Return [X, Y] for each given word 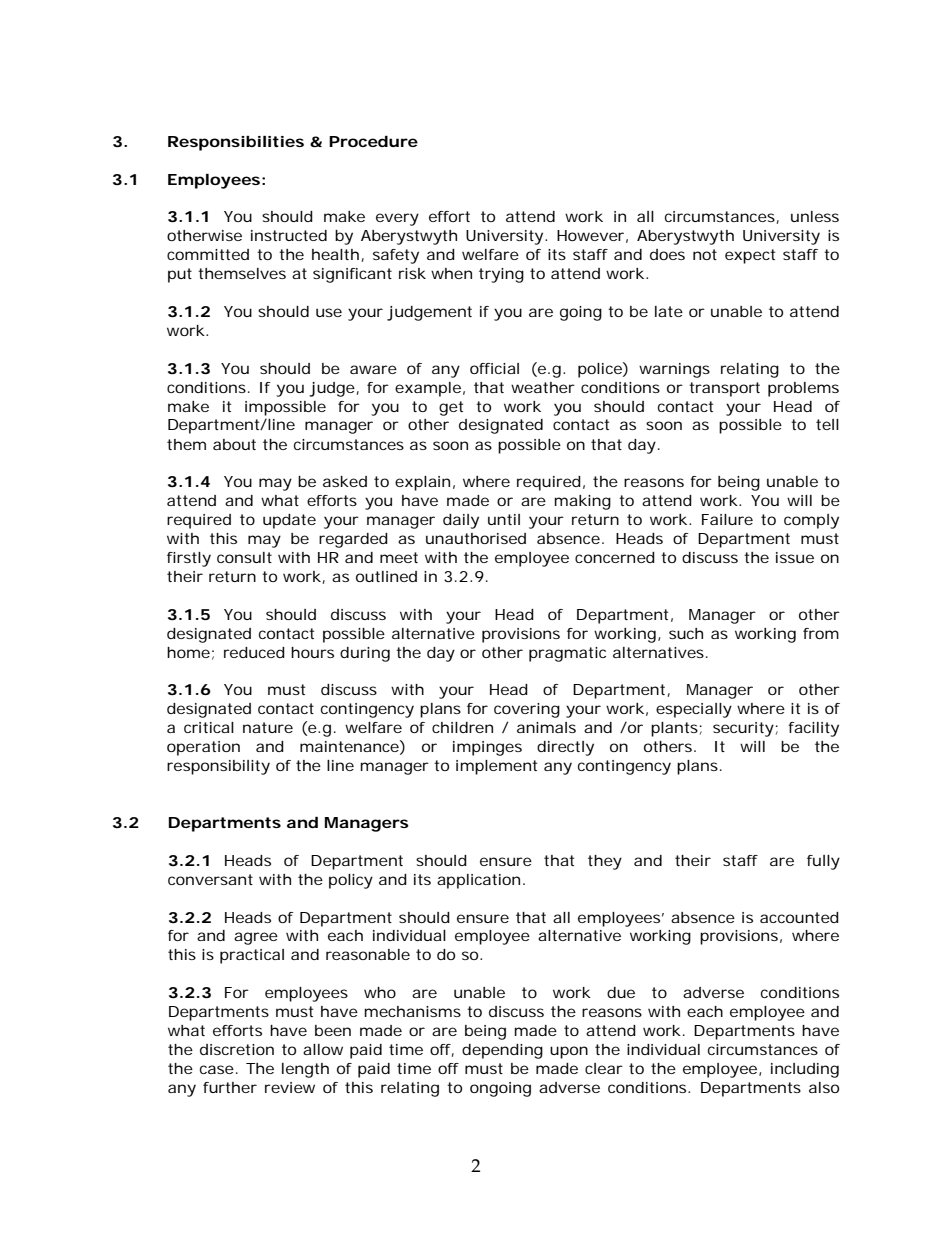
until [504, 519]
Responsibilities [236, 143]
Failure [727, 519]
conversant [210, 879]
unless [815, 216]
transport [724, 389]
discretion [237, 1049]
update [289, 521]
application [478, 881]
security [743, 729]
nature [268, 727]
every [397, 219]
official [494, 368]
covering [527, 710]
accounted [799, 917]
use [329, 312]
